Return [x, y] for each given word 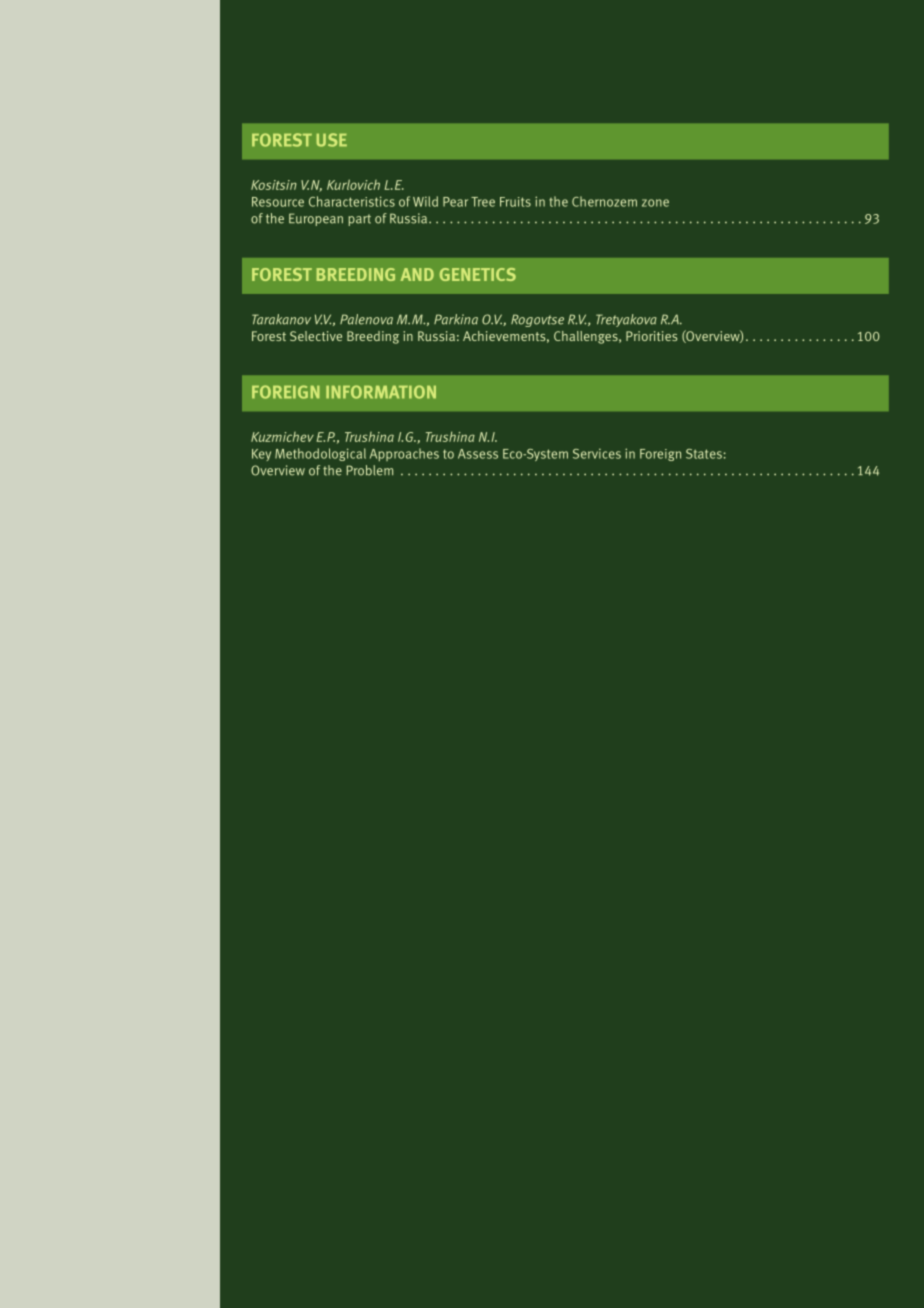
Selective [316, 336]
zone [655, 203]
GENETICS [478, 274]
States [705, 454]
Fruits [515, 202]
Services [597, 453]
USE [332, 140]
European [316, 219]
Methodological [320, 454]
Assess [478, 454]
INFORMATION [381, 392]
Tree [483, 202]
